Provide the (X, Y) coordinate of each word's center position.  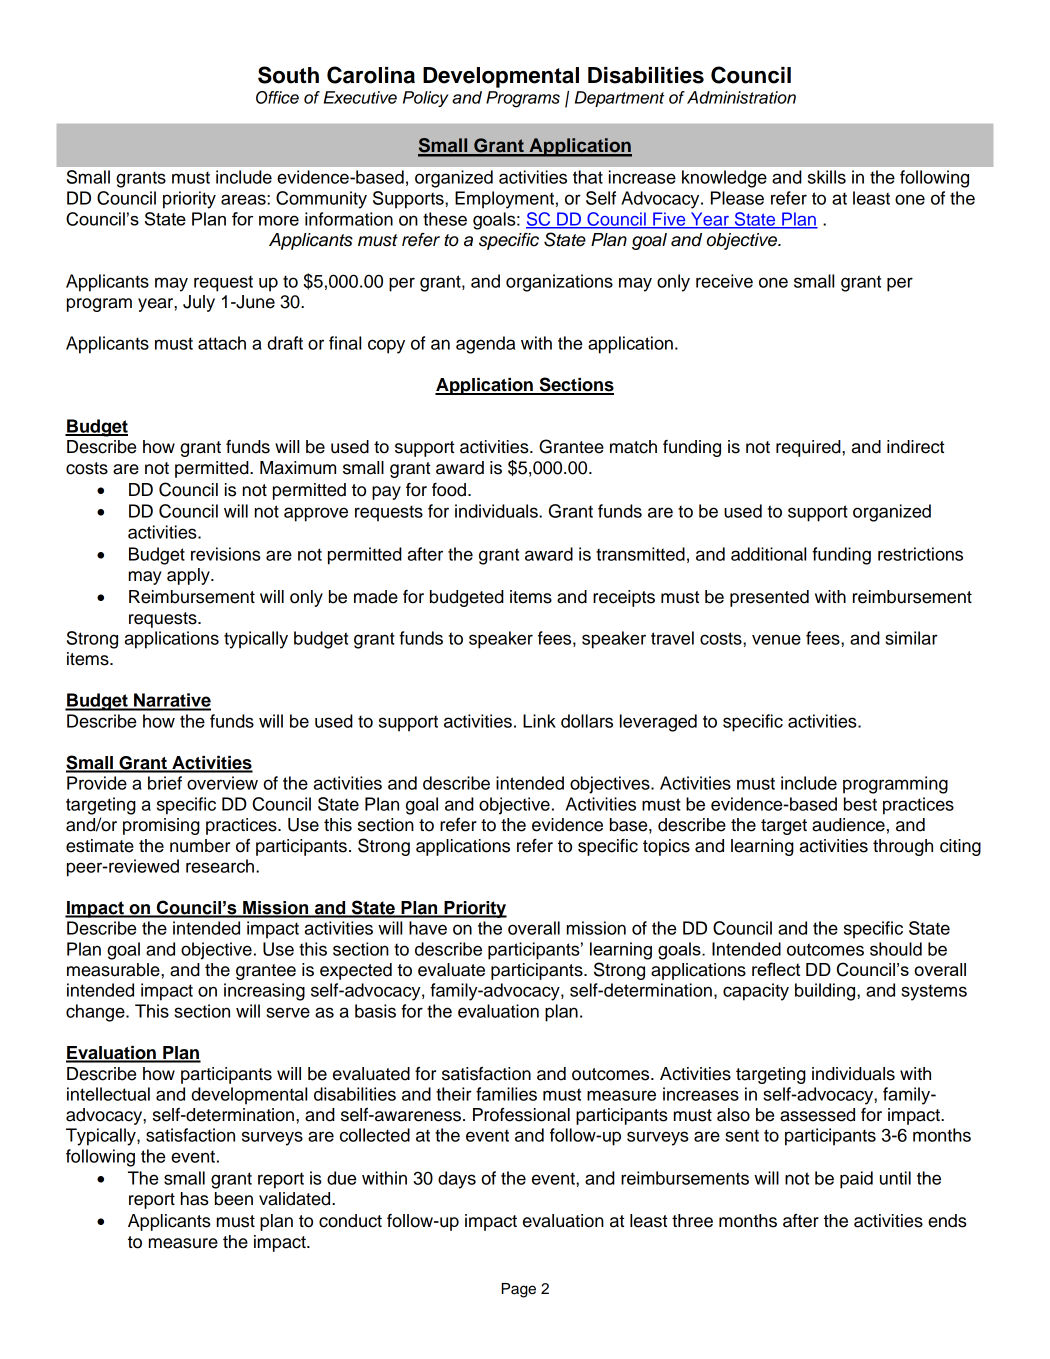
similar (911, 638)
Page (519, 1290)
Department (619, 99)
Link (539, 721)
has (195, 1199)
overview (222, 783)
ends (947, 1221)
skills (827, 177)
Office (277, 97)
